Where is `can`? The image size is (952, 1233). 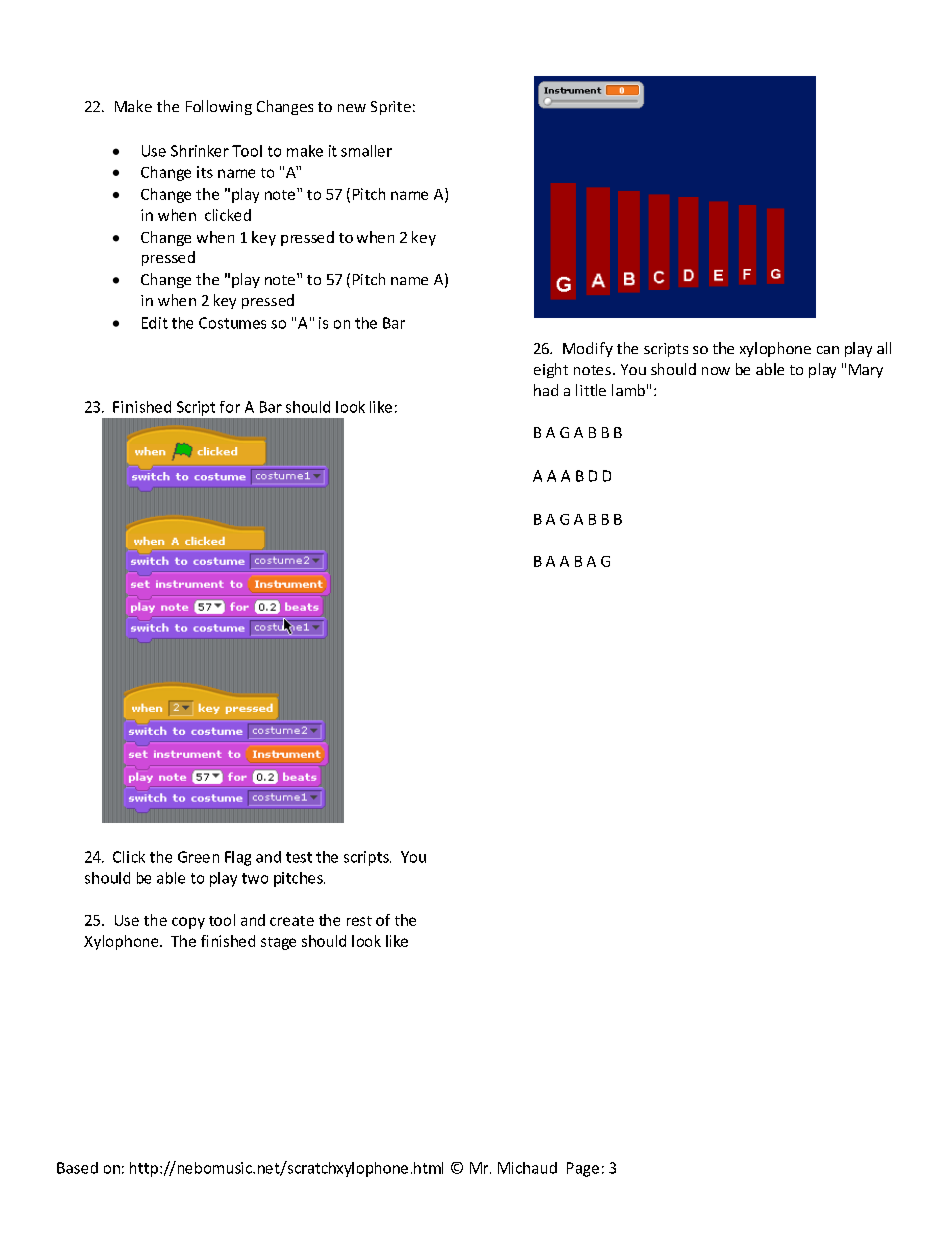 can is located at coordinates (828, 350).
